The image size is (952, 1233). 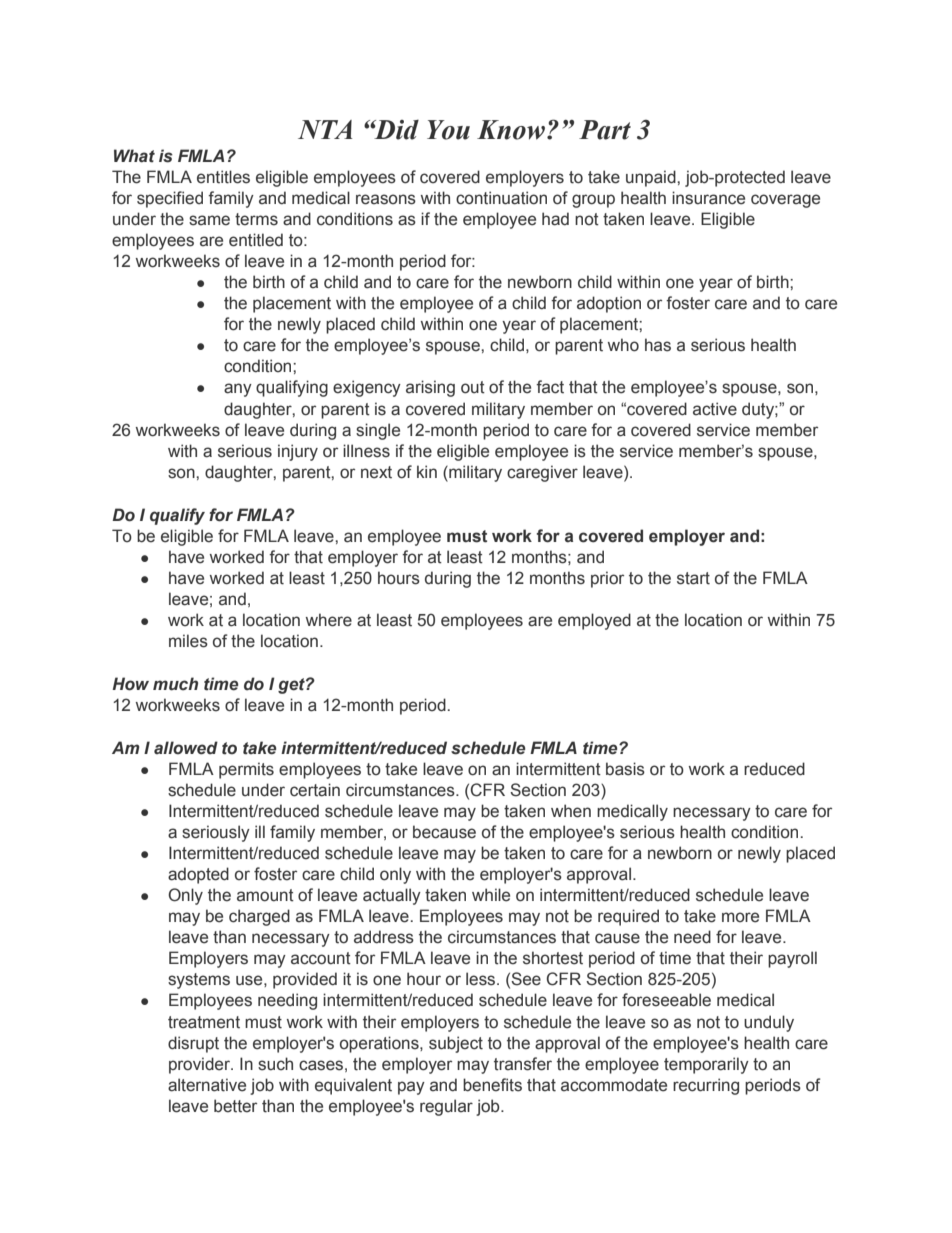 I want to click on recurring, so click(x=706, y=1086).
